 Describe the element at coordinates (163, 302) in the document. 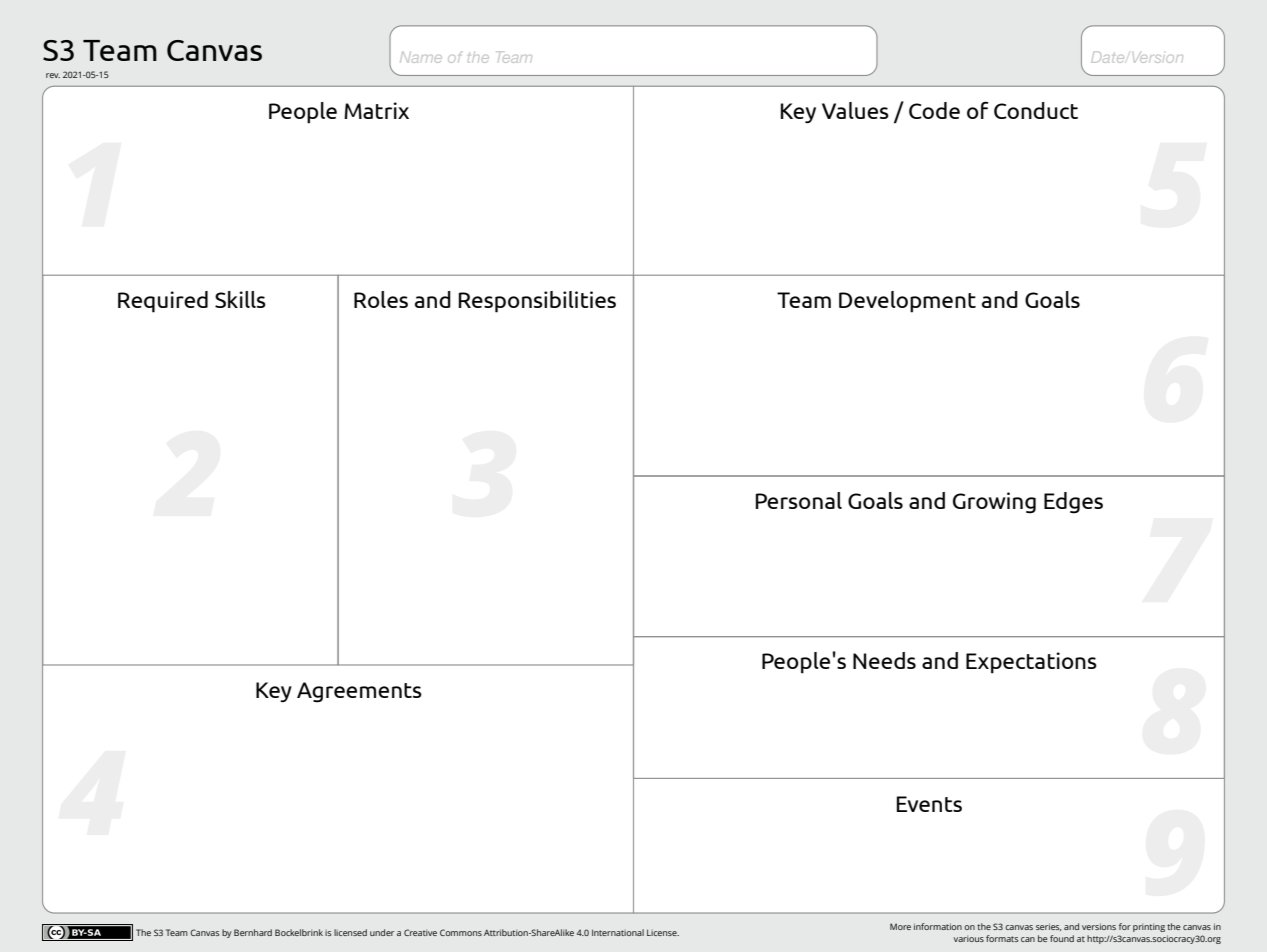

I see `Required` at that location.
